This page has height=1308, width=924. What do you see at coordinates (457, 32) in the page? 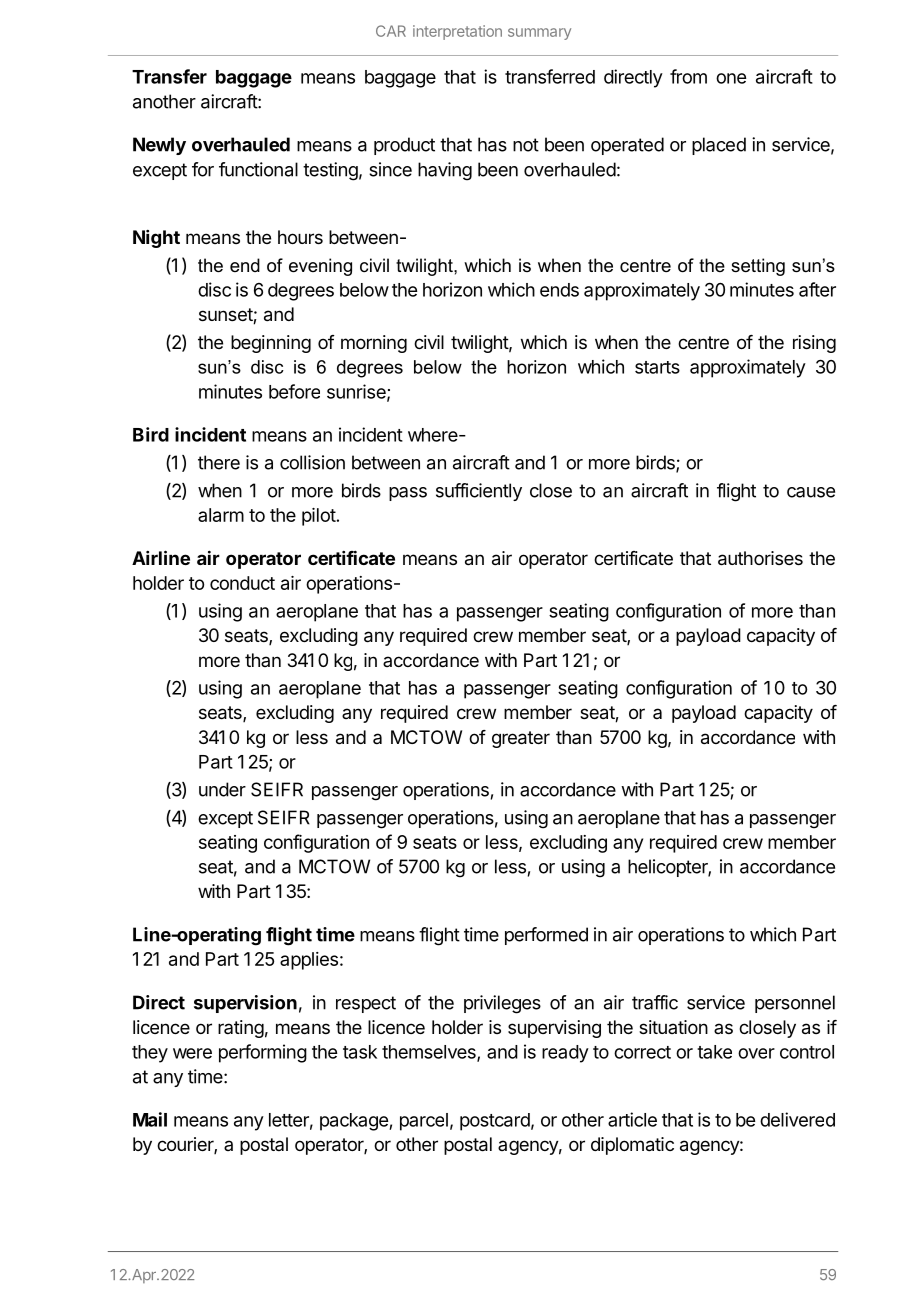
I see `interpretation` at bounding box center [457, 32].
